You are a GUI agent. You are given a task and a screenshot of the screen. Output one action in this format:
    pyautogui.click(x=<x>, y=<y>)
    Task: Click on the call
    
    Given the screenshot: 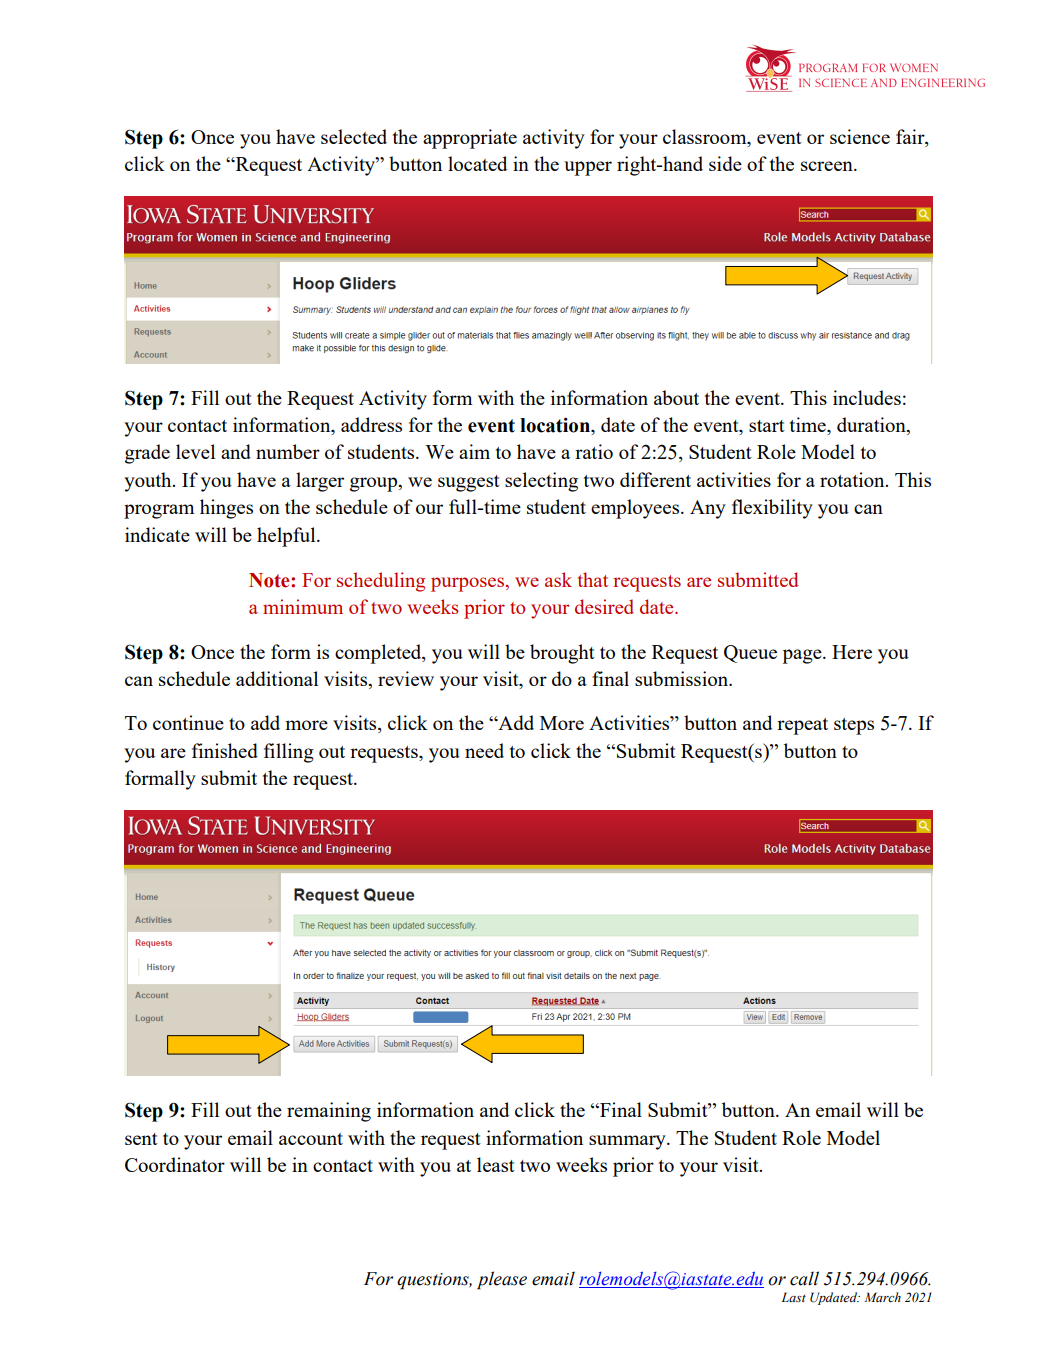 What is the action you would take?
    pyautogui.click(x=804, y=1278)
